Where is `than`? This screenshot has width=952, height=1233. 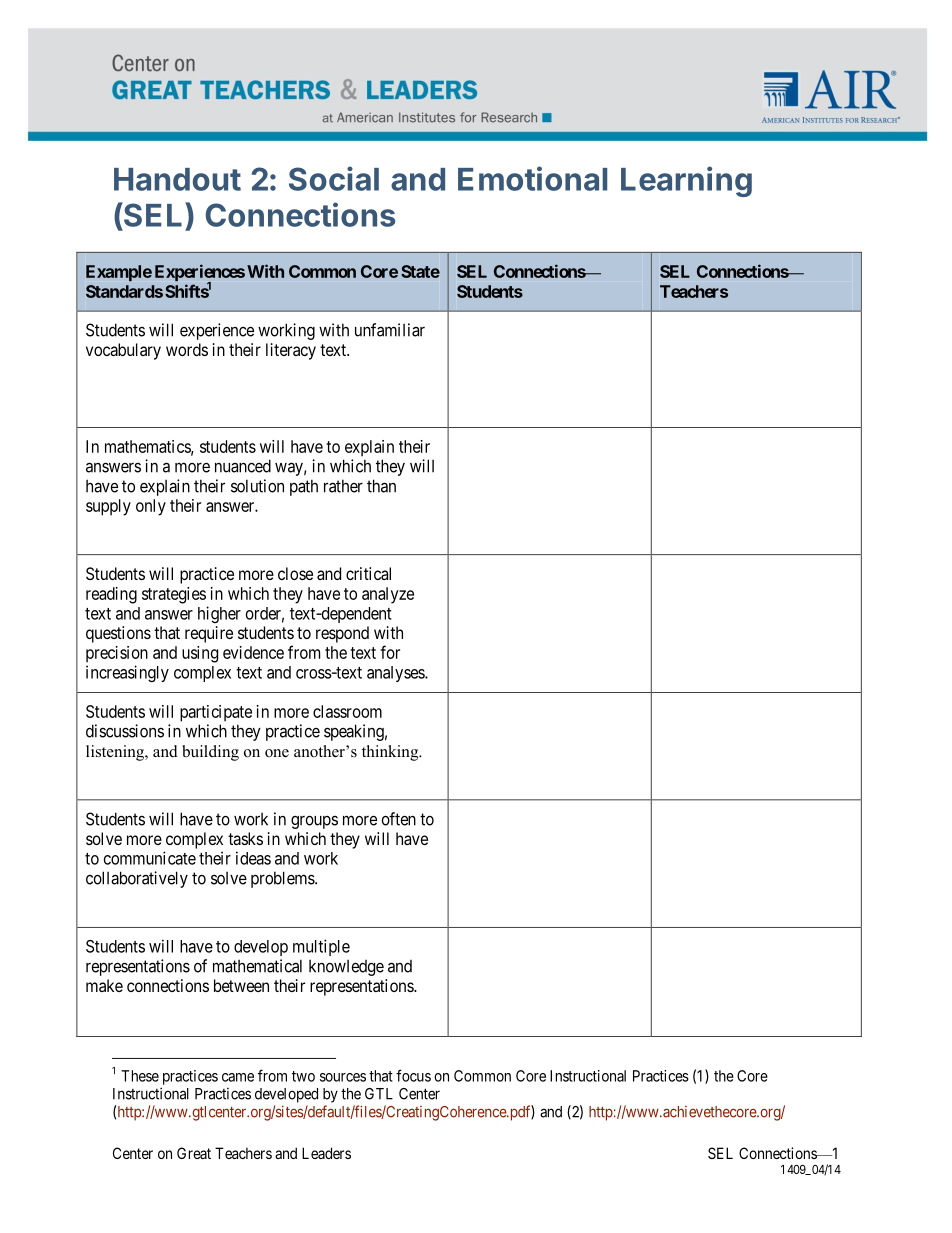
than is located at coordinates (381, 486).
